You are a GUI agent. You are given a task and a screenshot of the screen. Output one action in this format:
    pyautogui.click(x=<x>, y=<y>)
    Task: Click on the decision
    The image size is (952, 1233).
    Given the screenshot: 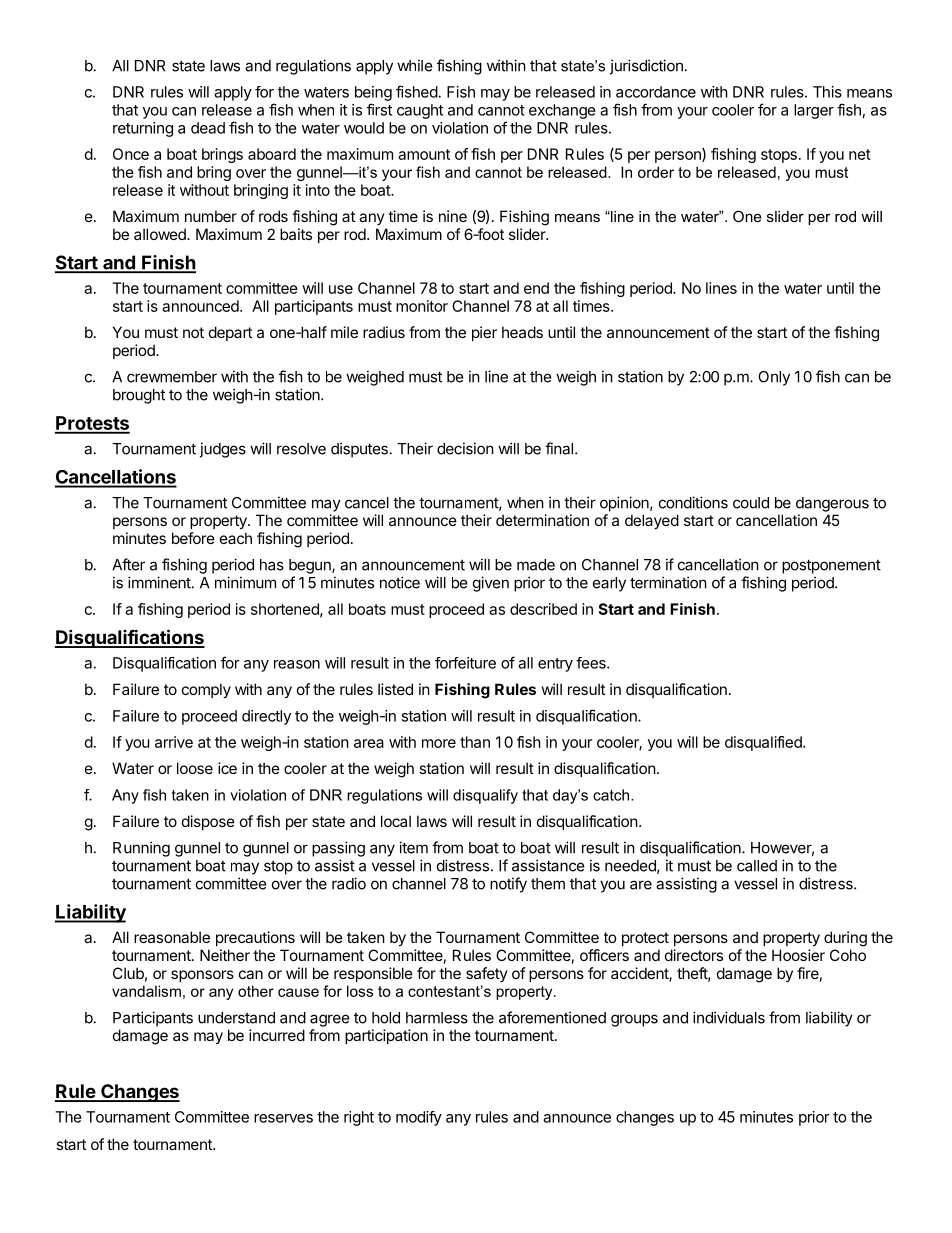 What is the action you would take?
    pyautogui.click(x=465, y=448)
